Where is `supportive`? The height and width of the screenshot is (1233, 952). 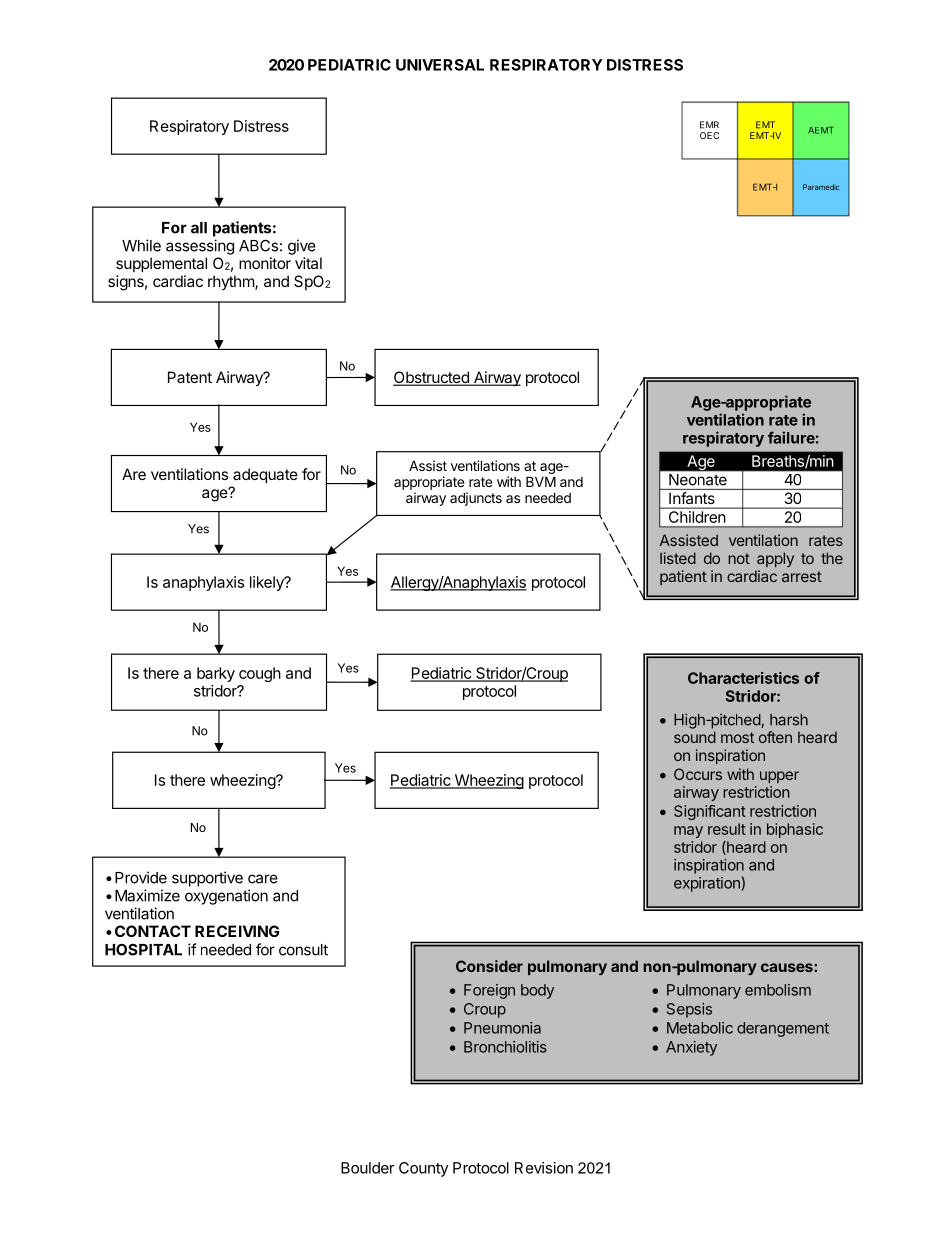 supportive is located at coordinates (207, 879).
